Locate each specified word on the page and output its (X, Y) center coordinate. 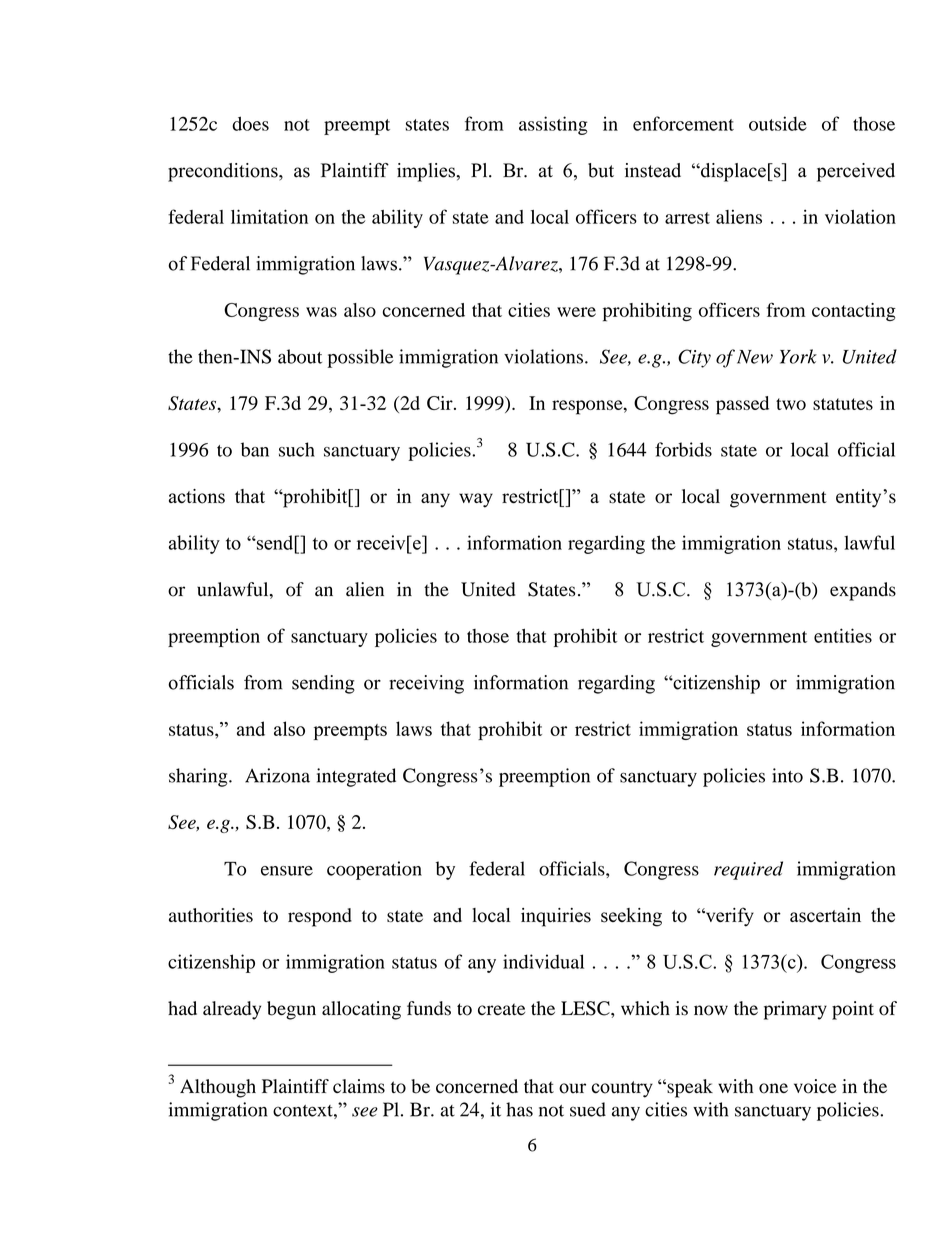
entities (843, 635)
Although (218, 1088)
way (476, 500)
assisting (553, 125)
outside (778, 123)
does (250, 123)
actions (197, 496)
